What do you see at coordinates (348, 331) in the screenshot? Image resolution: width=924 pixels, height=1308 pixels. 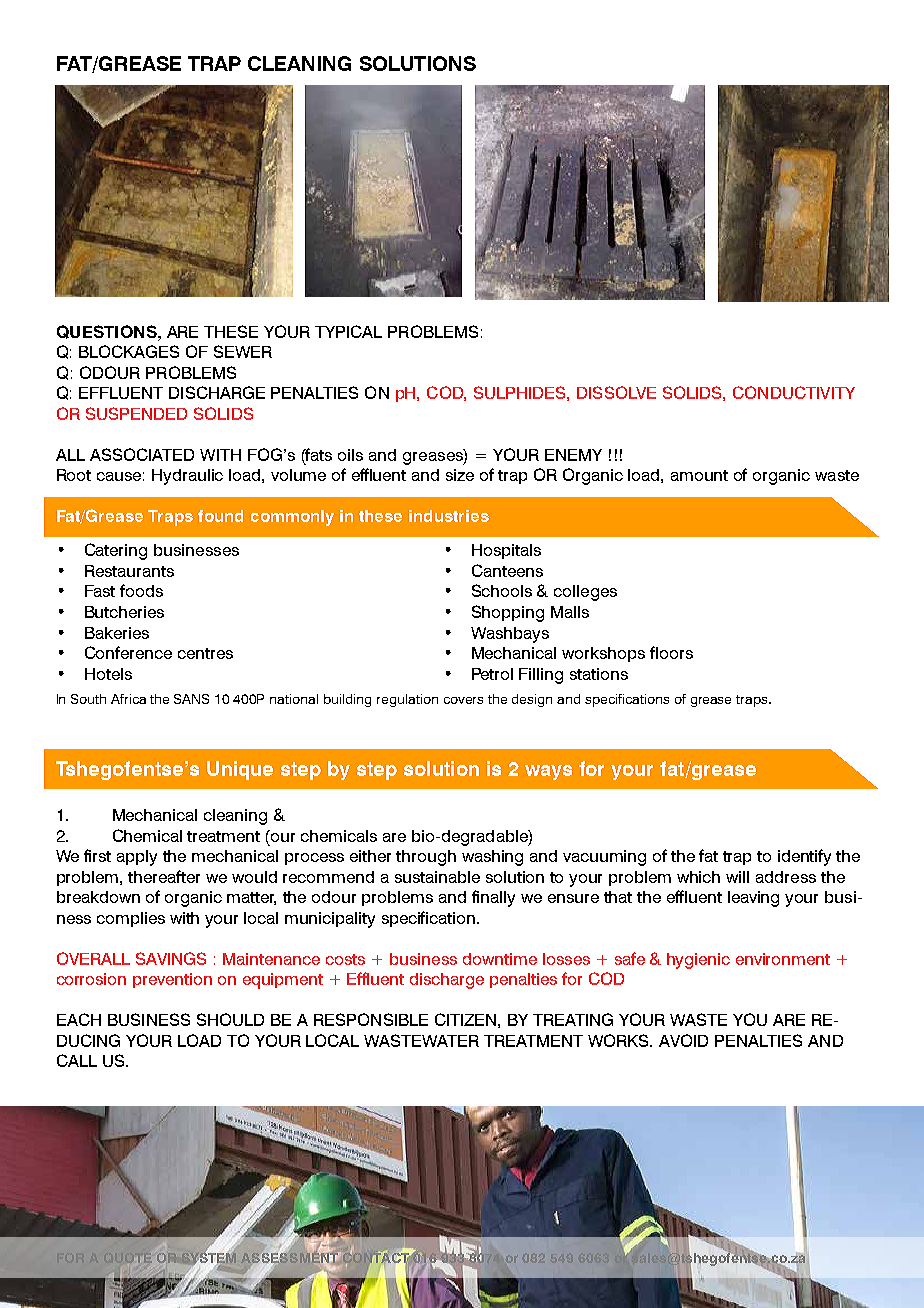 I see `TYPICAL` at bounding box center [348, 331].
